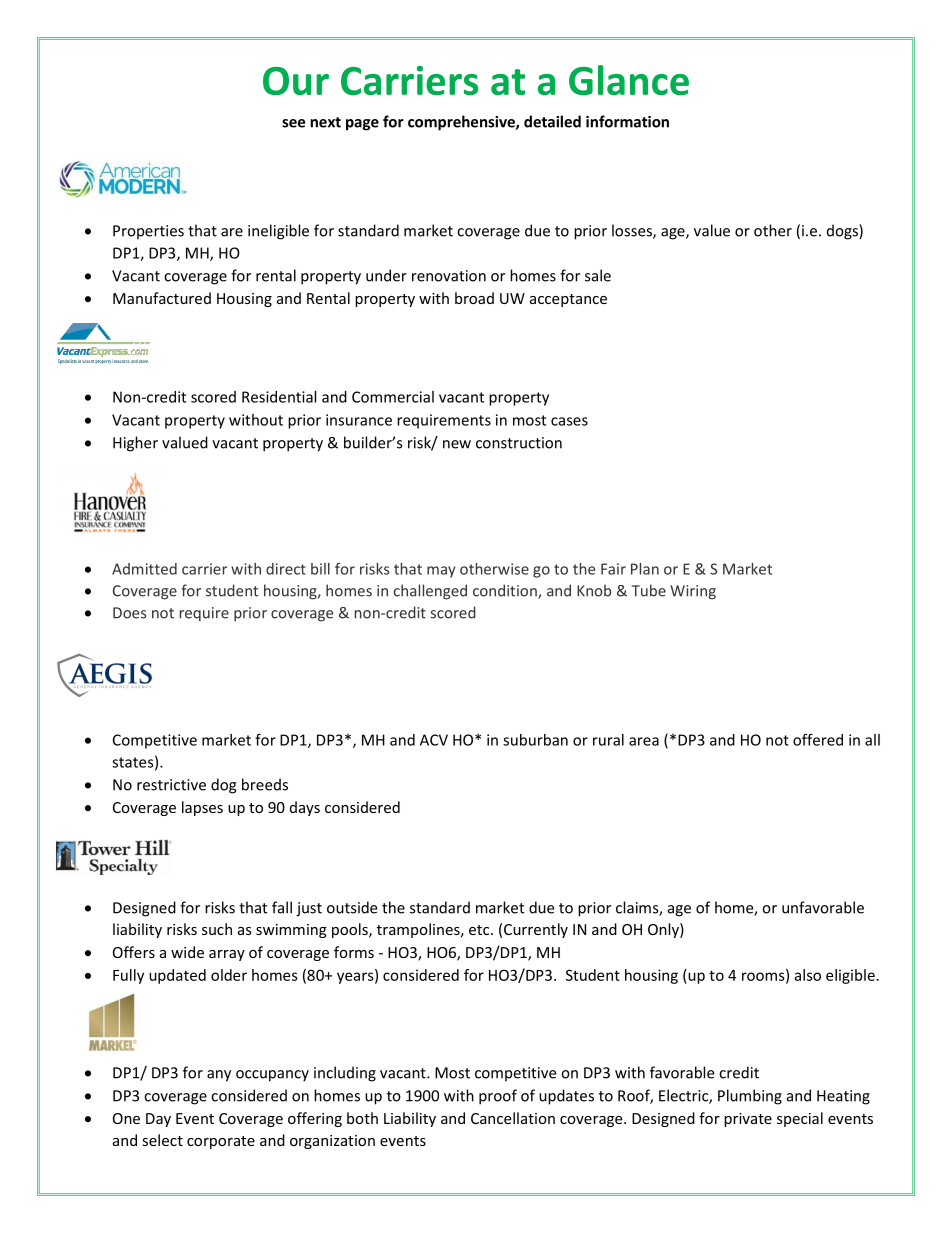  Describe the element at coordinates (513, 1118) in the image. I see `Cancellation` at that location.
